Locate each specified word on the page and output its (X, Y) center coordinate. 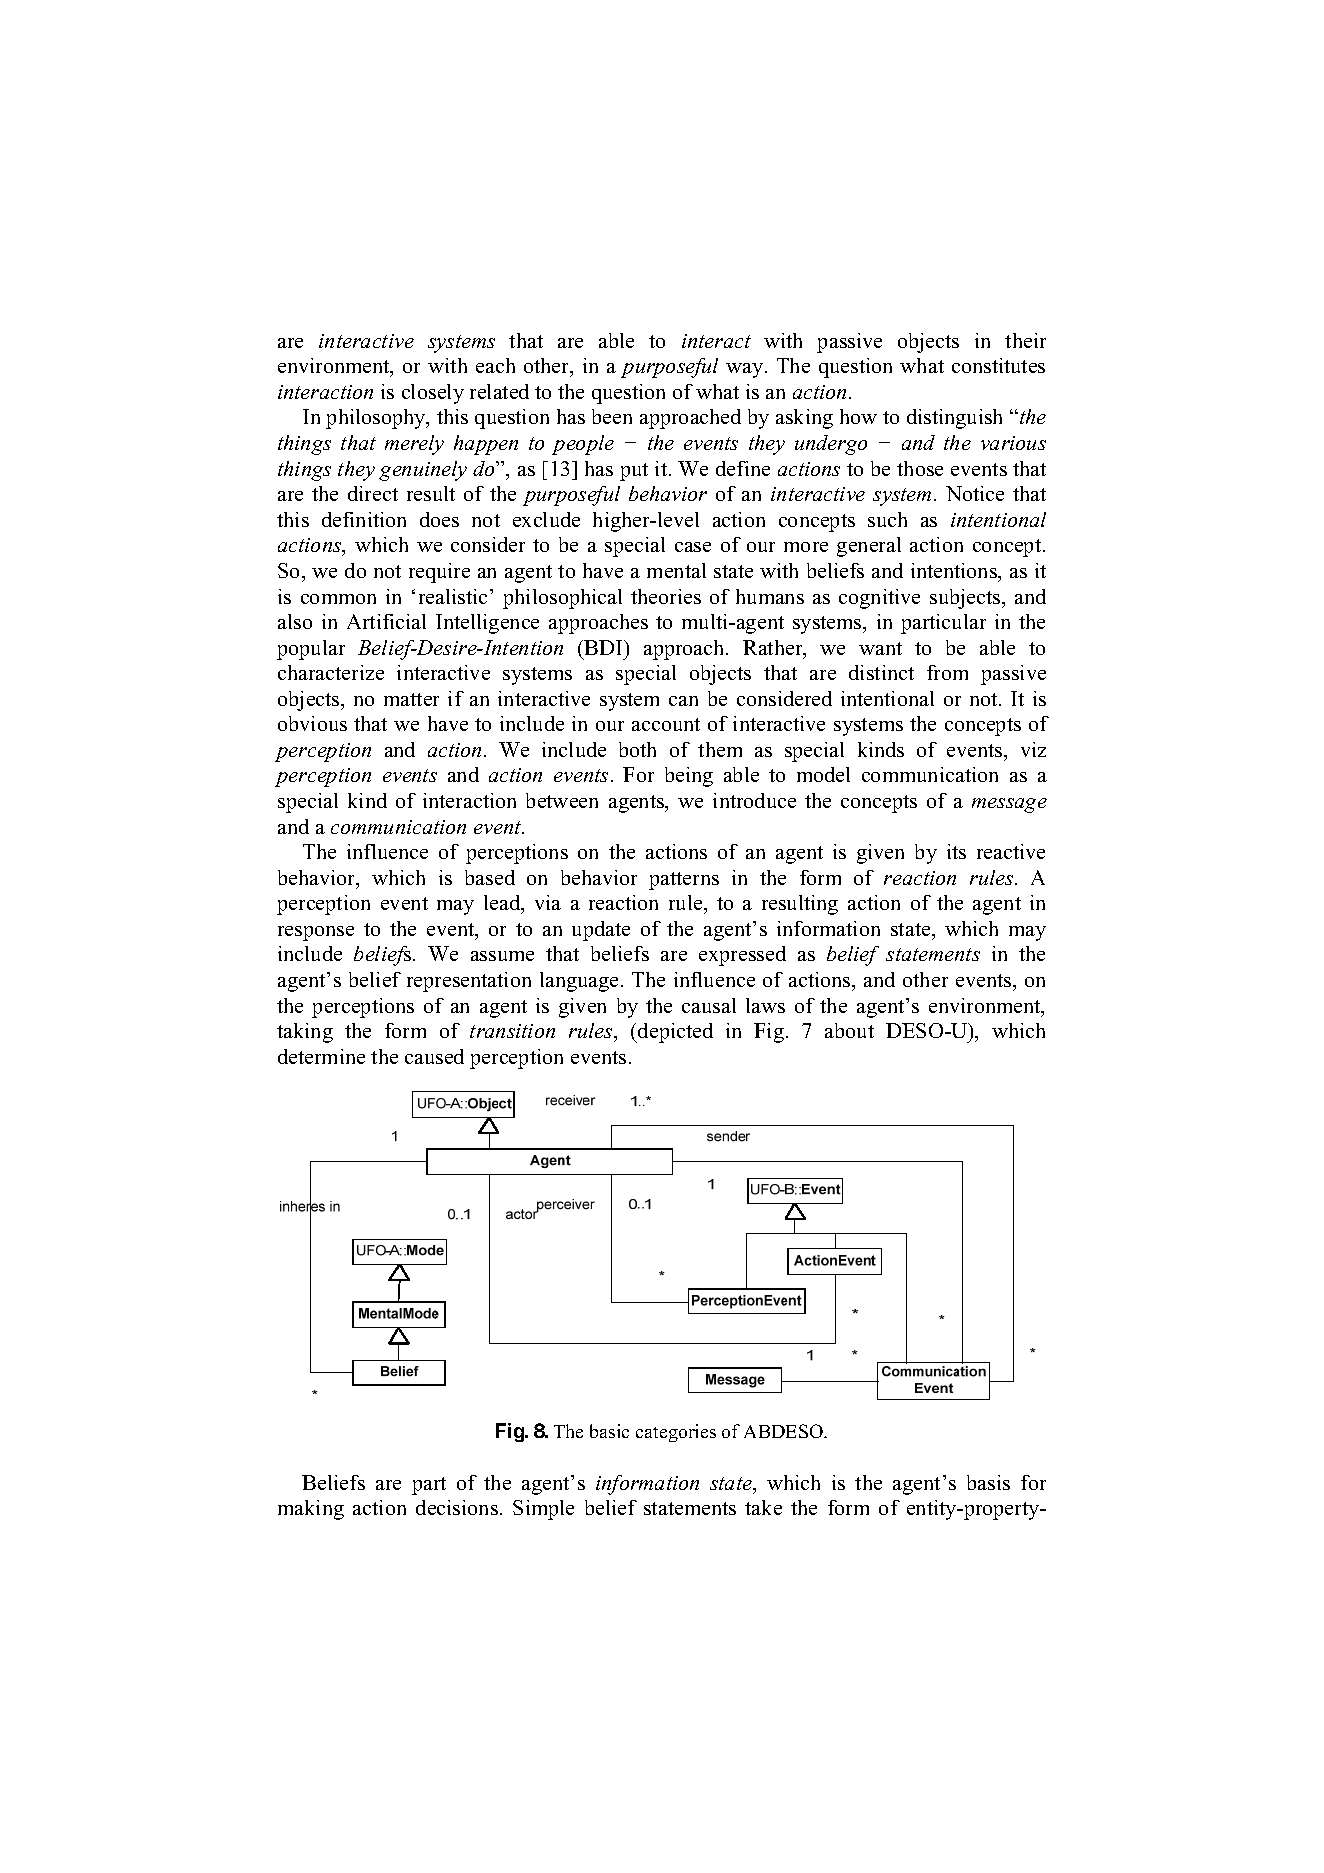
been (612, 416)
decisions (457, 1507)
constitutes (998, 365)
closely (433, 394)
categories (676, 1433)
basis (988, 1482)
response (316, 933)
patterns (684, 881)
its (956, 851)
